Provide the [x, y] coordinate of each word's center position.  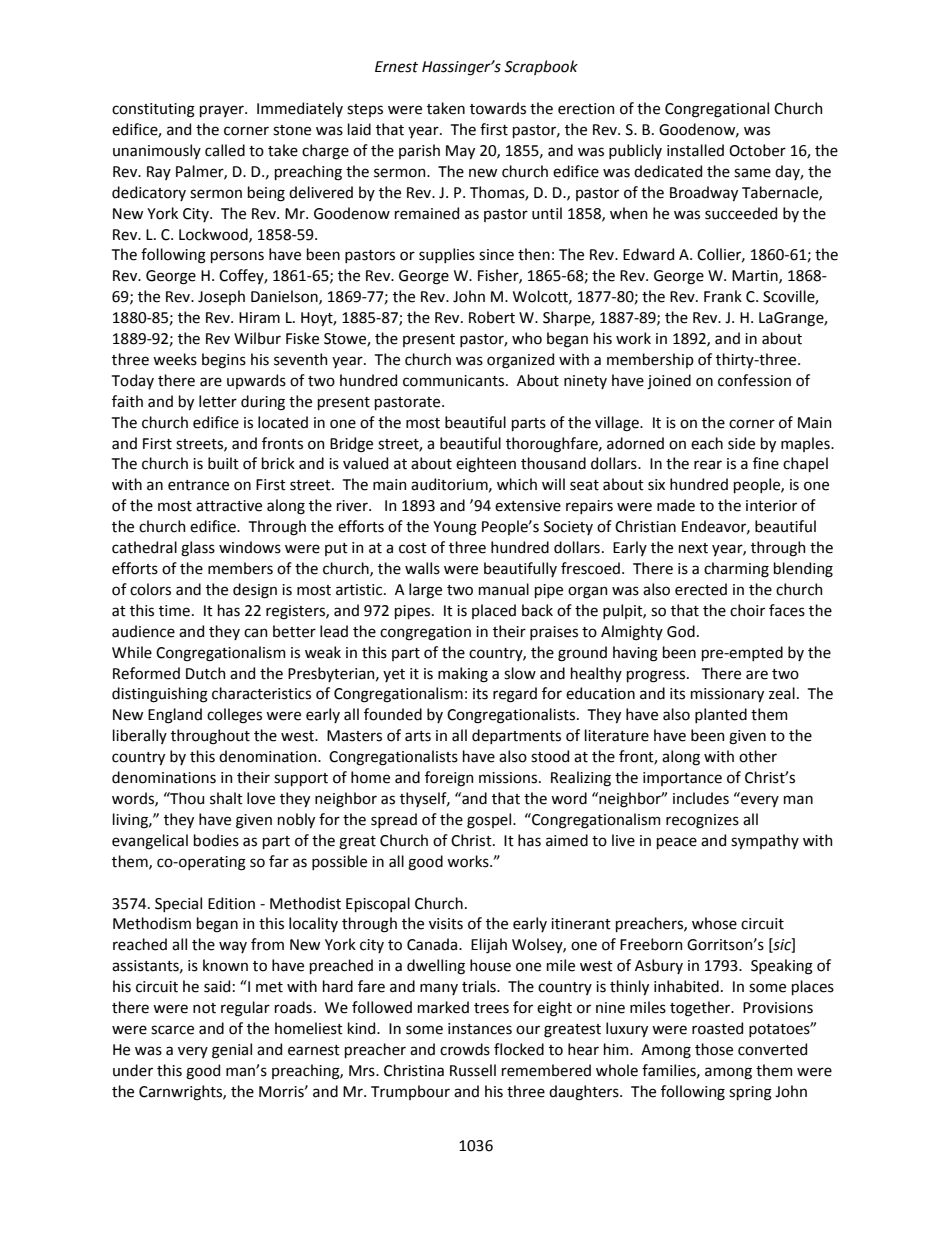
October [757, 150]
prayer [223, 111]
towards [498, 108]
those [714, 1049]
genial [232, 1051]
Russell [473, 1070]
